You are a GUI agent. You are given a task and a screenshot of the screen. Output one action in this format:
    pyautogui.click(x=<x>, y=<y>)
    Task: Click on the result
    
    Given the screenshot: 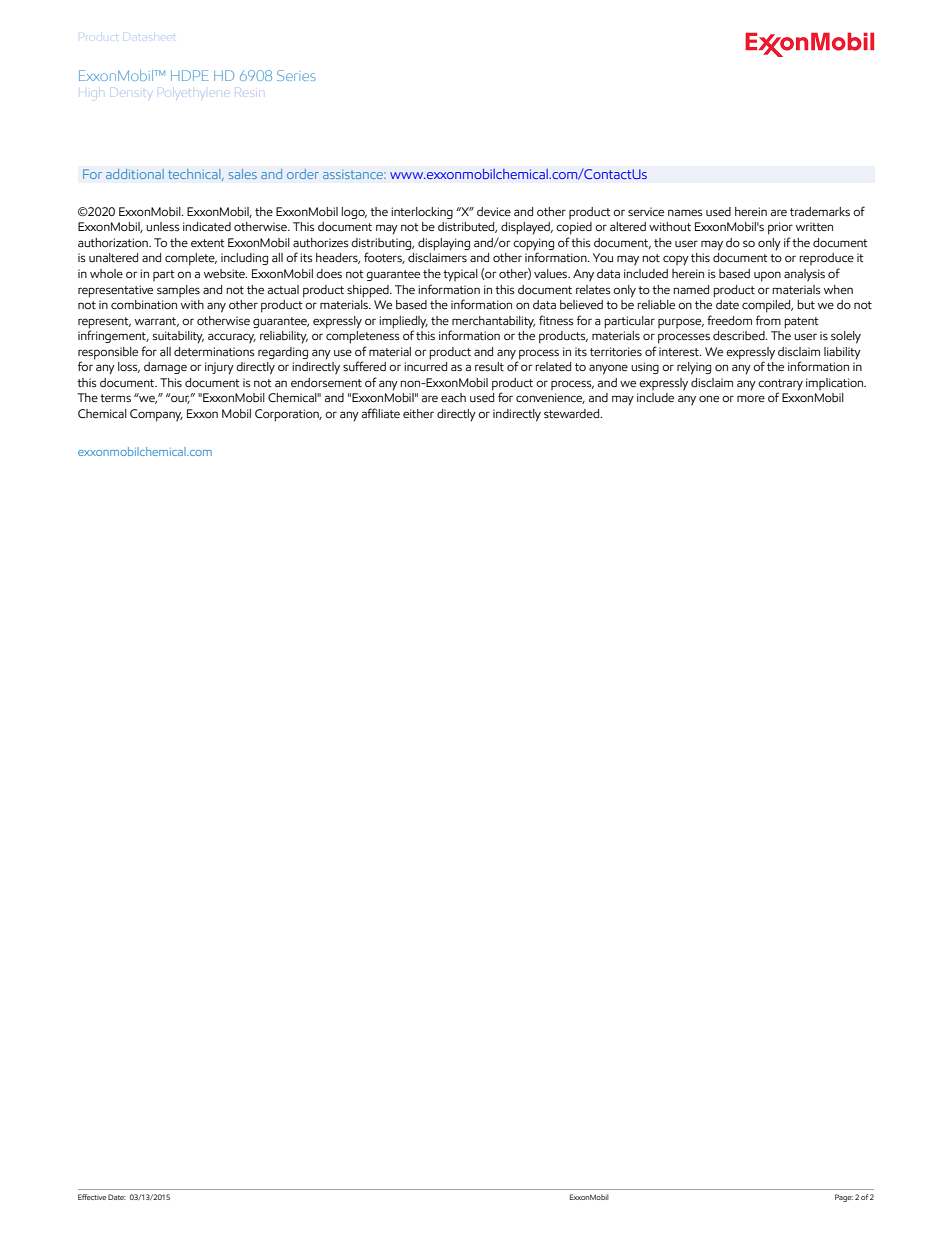 What is the action you would take?
    pyautogui.click(x=489, y=366)
